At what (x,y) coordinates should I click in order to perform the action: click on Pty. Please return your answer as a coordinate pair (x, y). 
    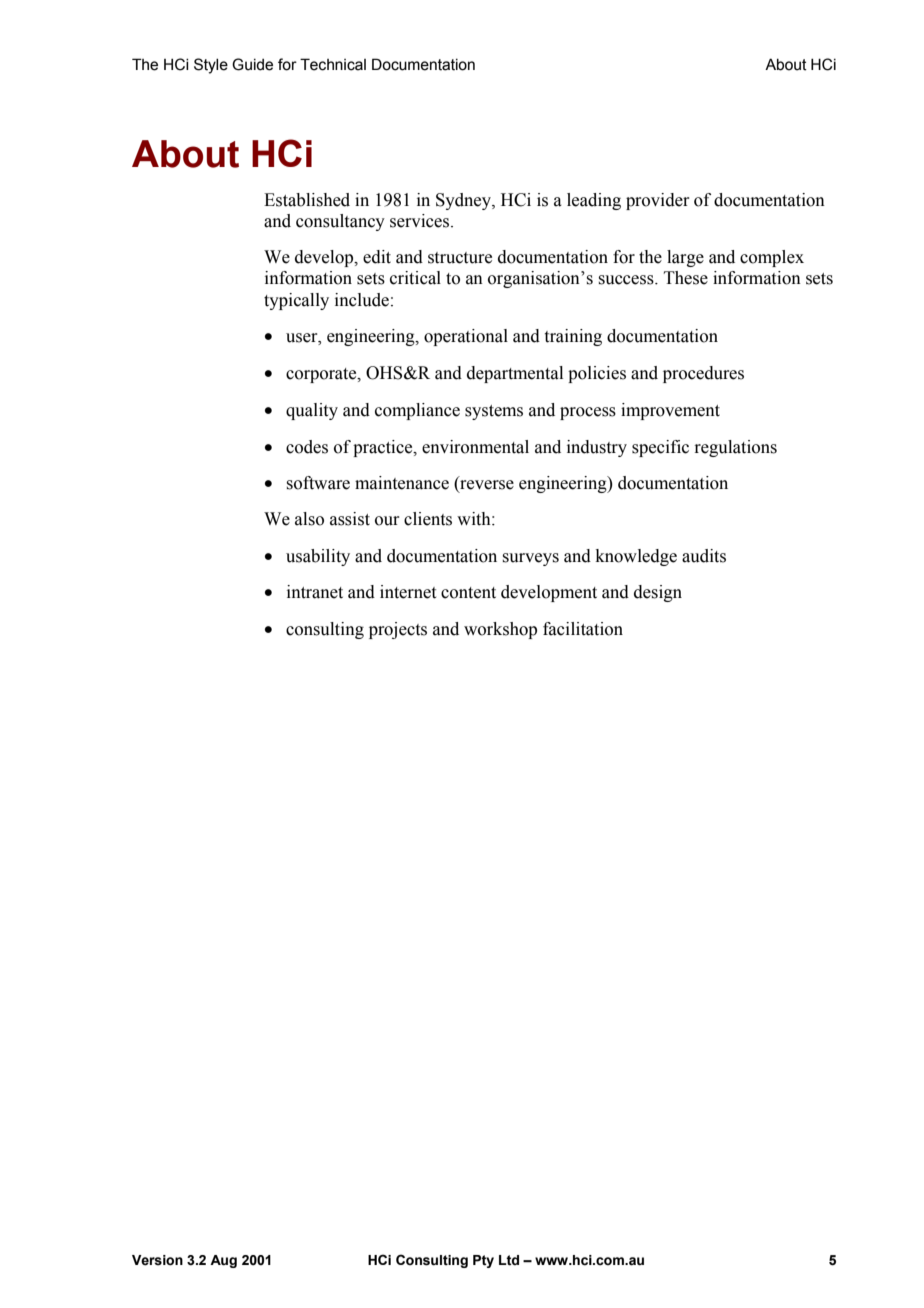
    Looking at the image, I should click on (483, 1261).
